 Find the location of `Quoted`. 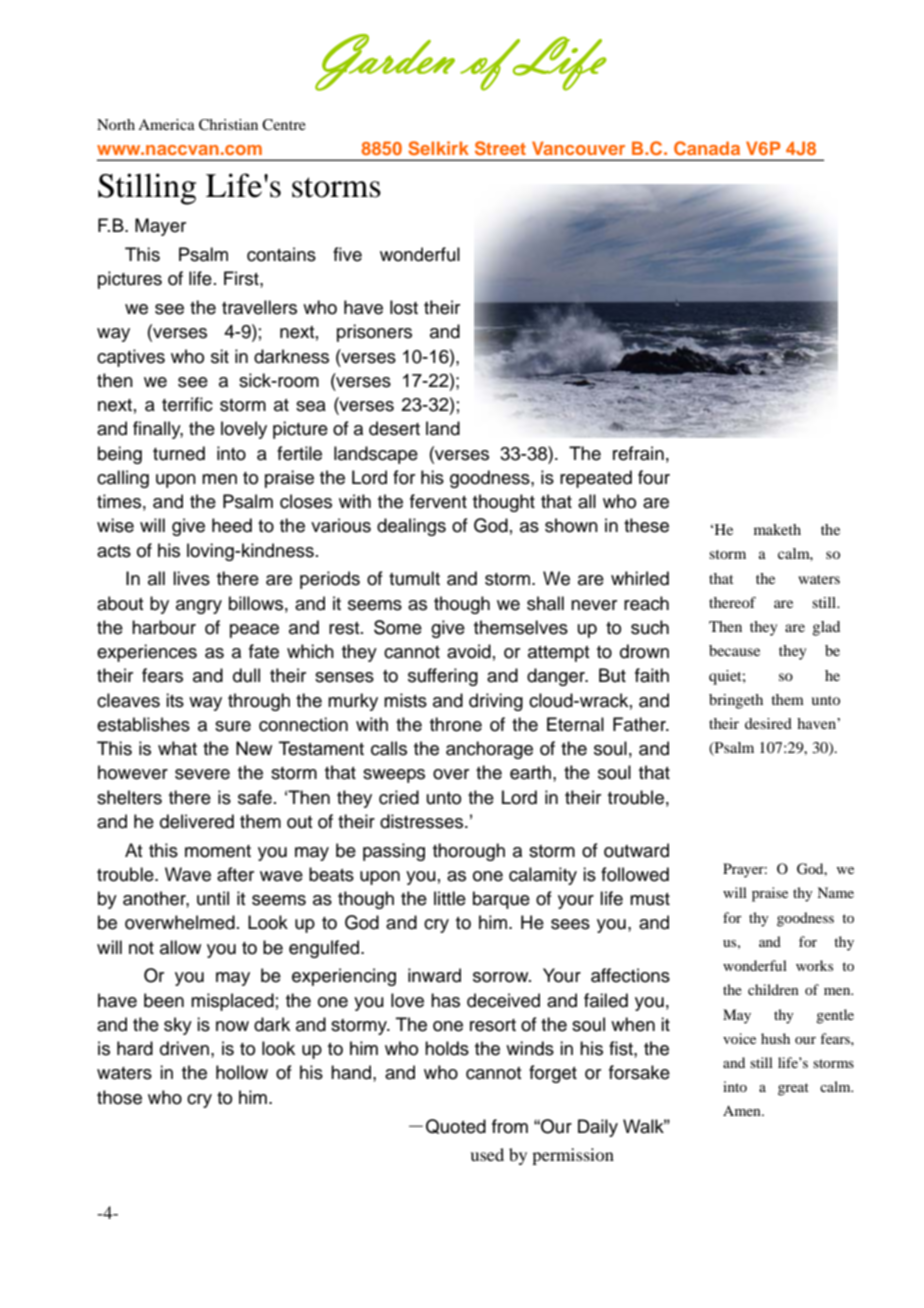

Quoted is located at coordinates (456, 1126).
